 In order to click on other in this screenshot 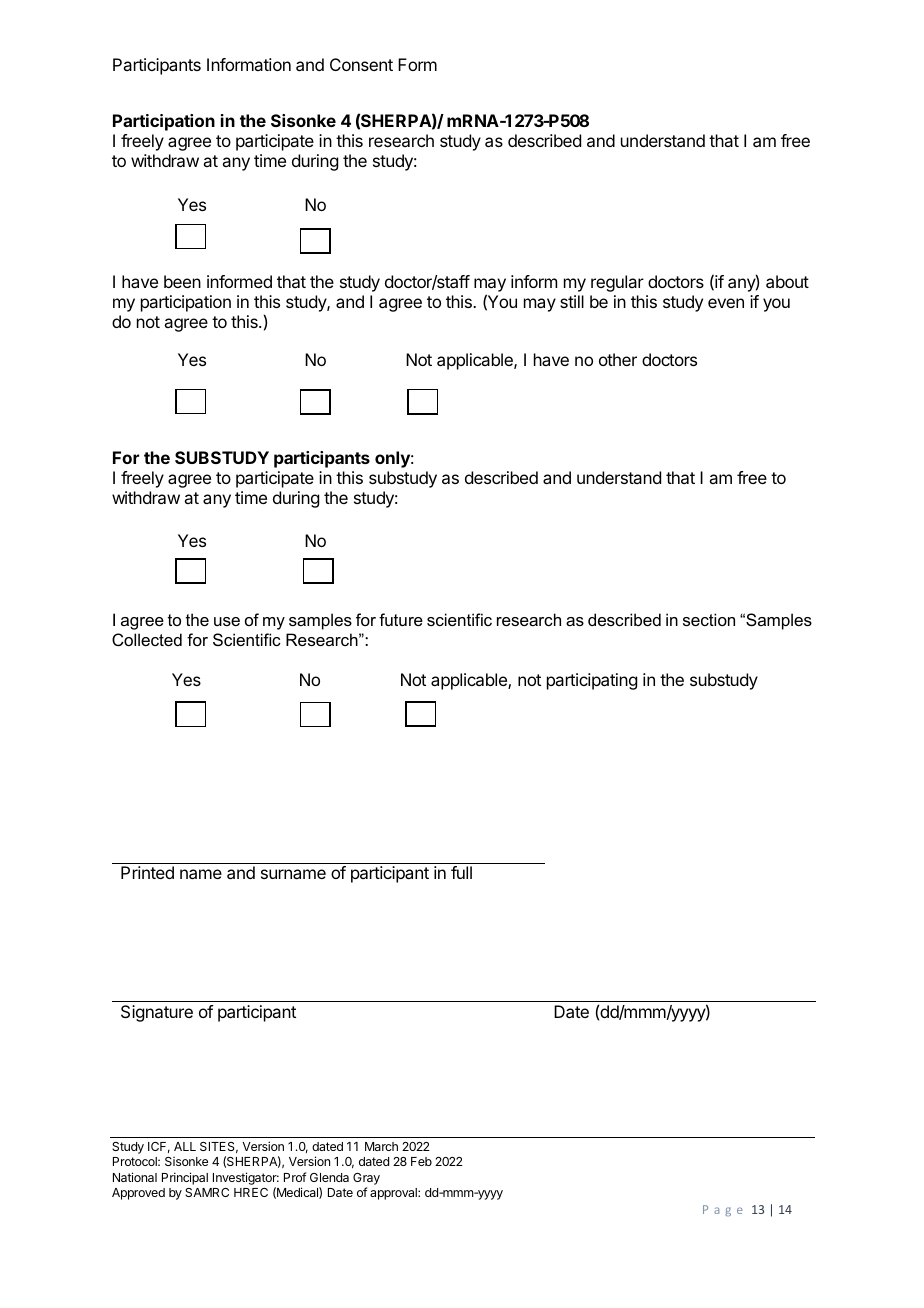, I will do `click(618, 359)`.
